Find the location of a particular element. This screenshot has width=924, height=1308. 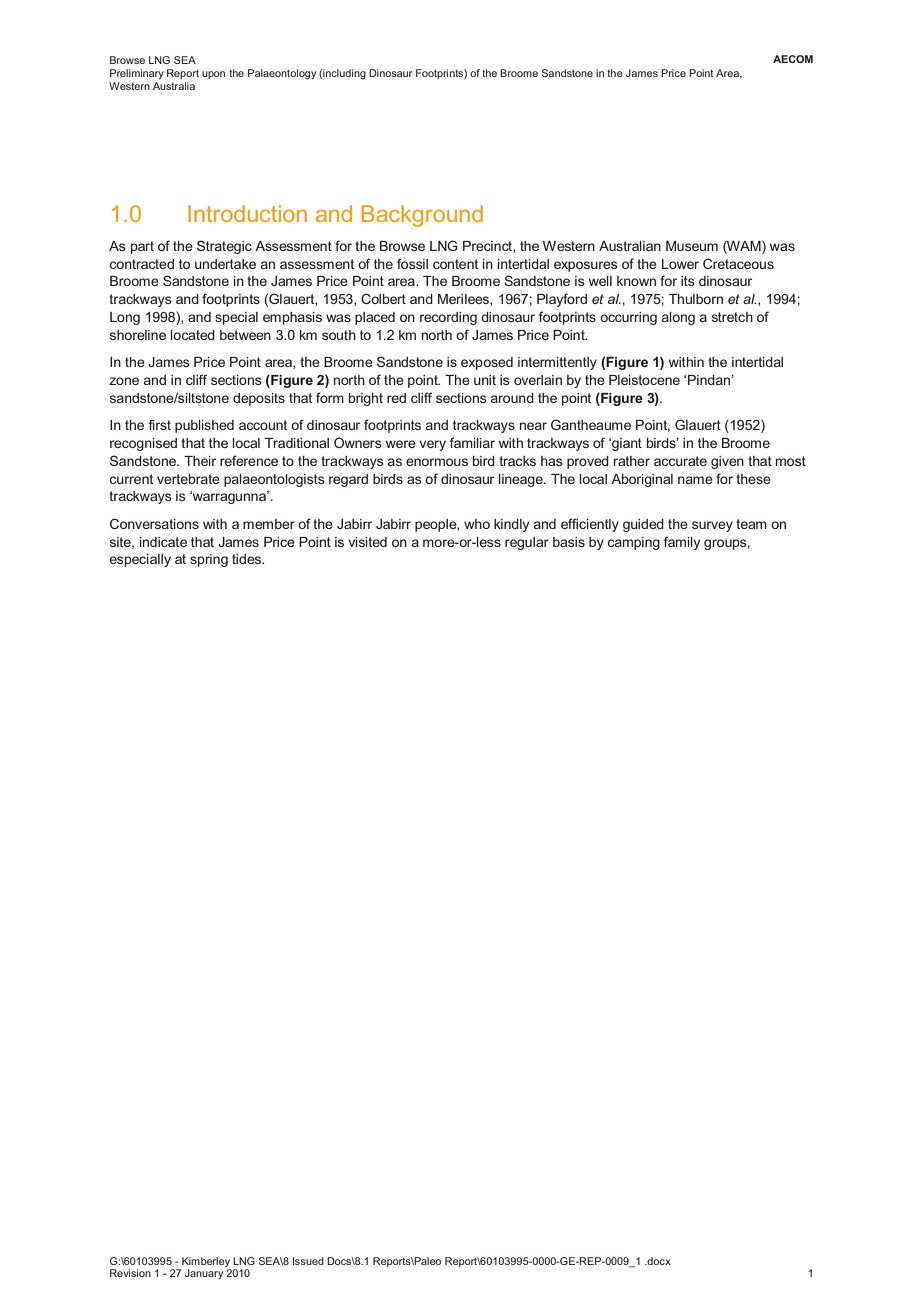

Kimberley is located at coordinates (205, 1263).
